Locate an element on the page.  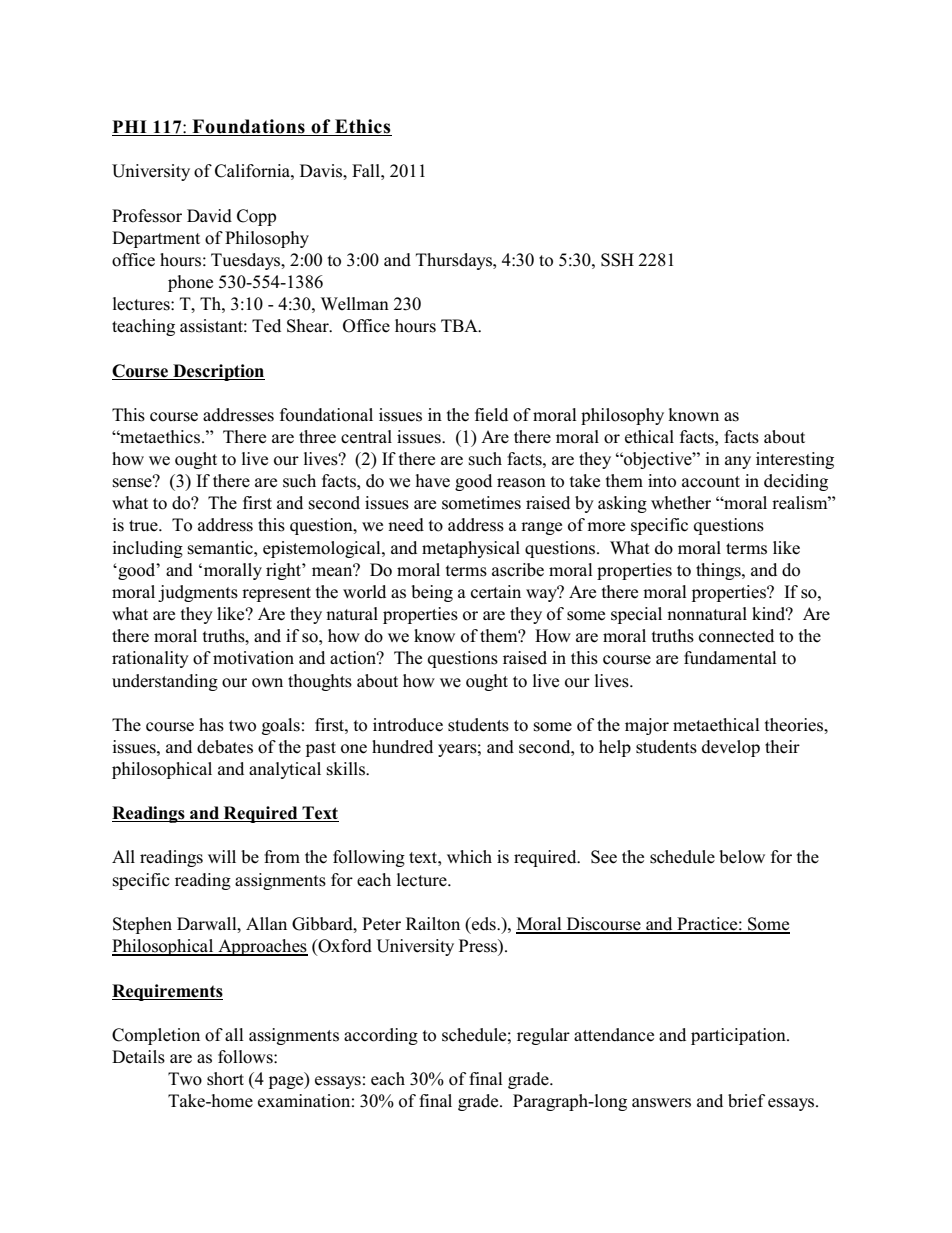
TBA is located at coordinates (460, 325).
